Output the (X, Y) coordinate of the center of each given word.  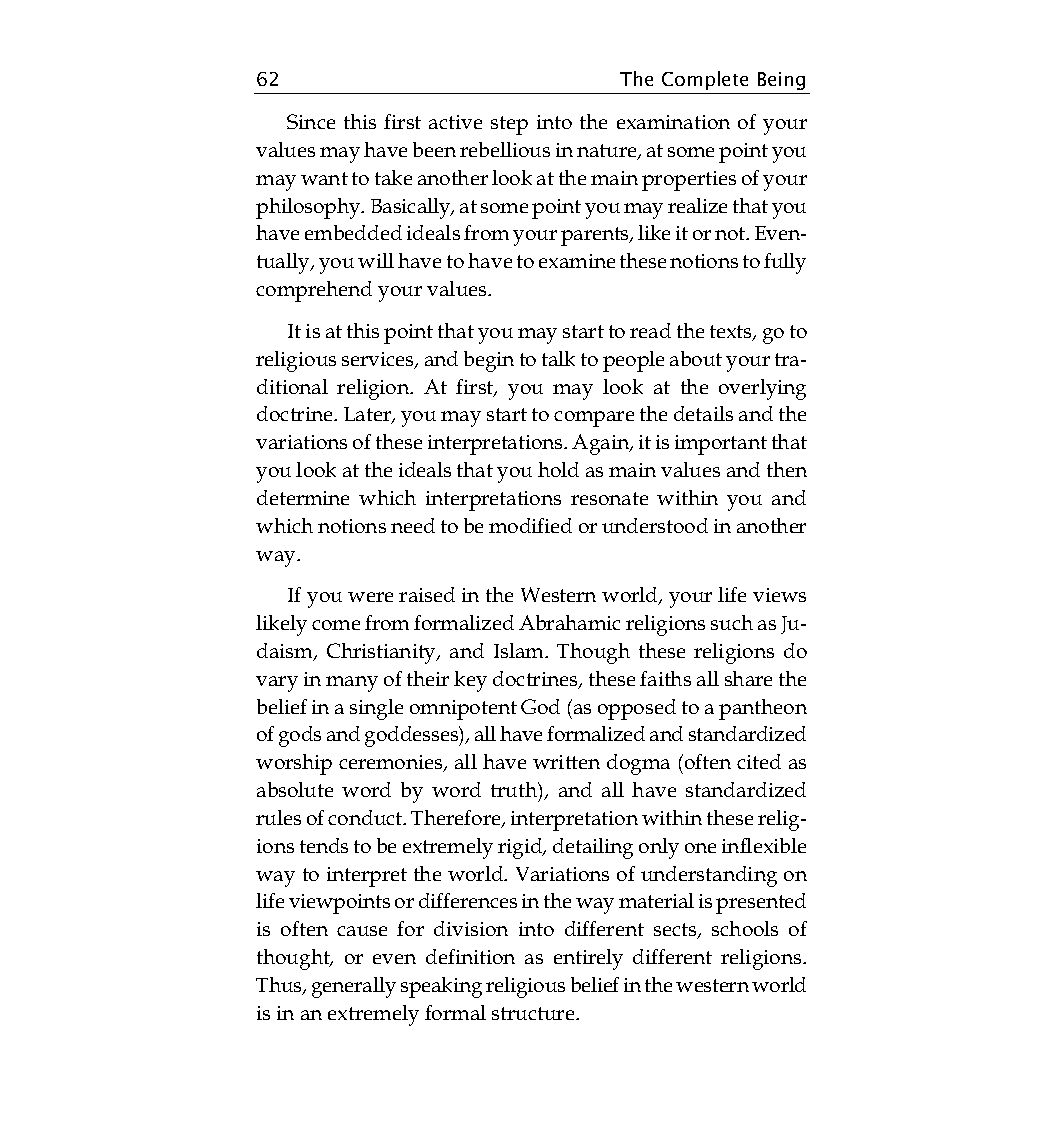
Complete (705, 80)
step (509, 125)
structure (534, 1013)
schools (745, 928)
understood (655, 525)
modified (530, 525)
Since (311, 121)
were (370, 597)
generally (354, 987)
